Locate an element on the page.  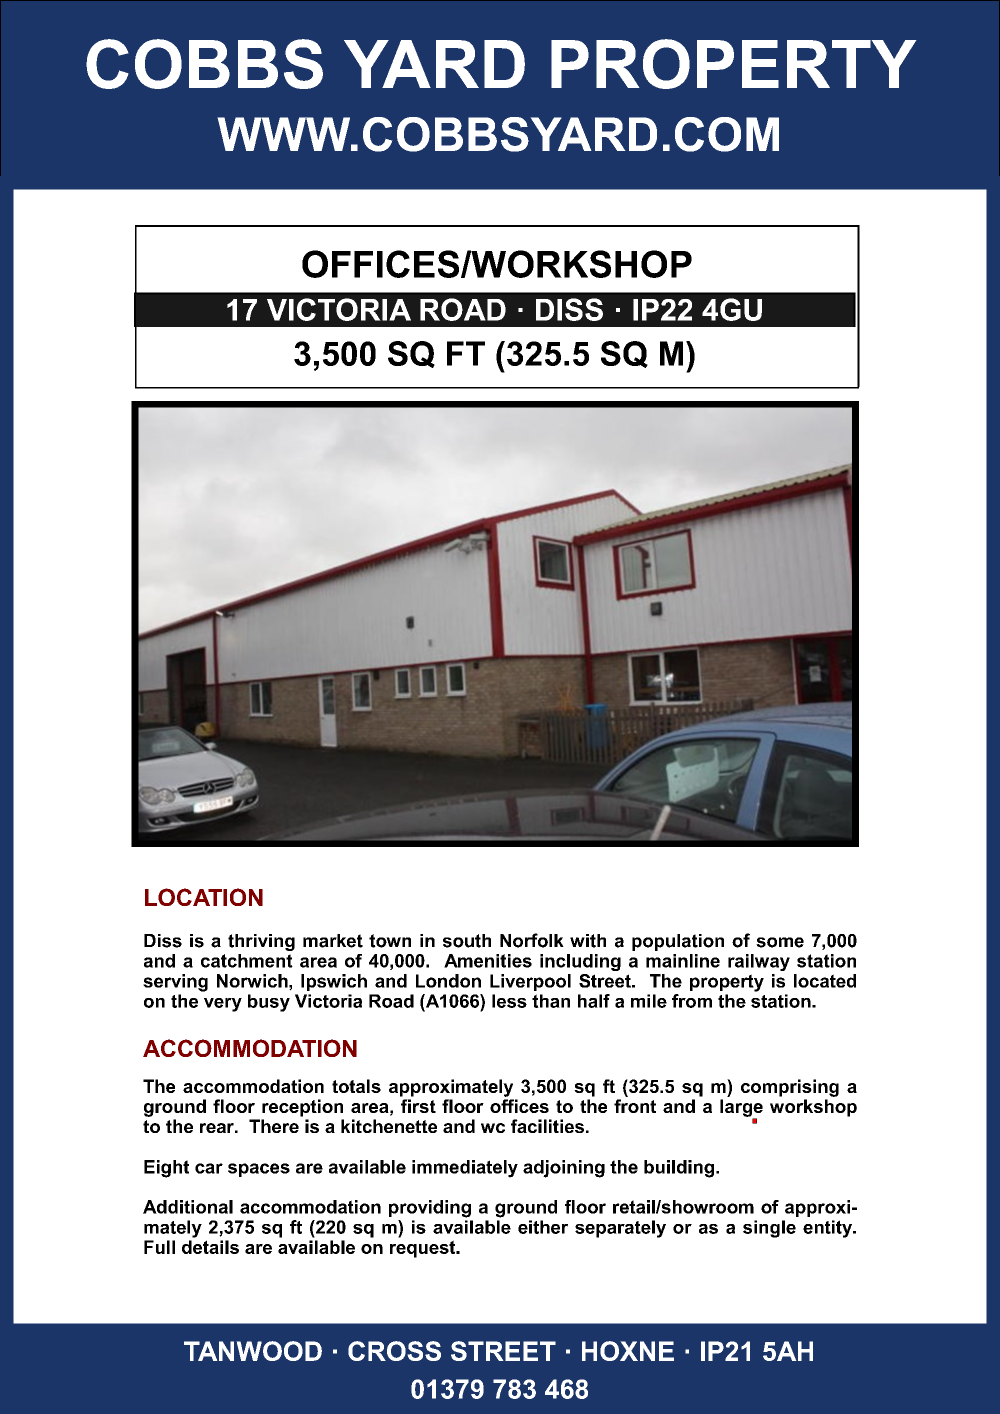
single is located at coordinates (769, 1229).
